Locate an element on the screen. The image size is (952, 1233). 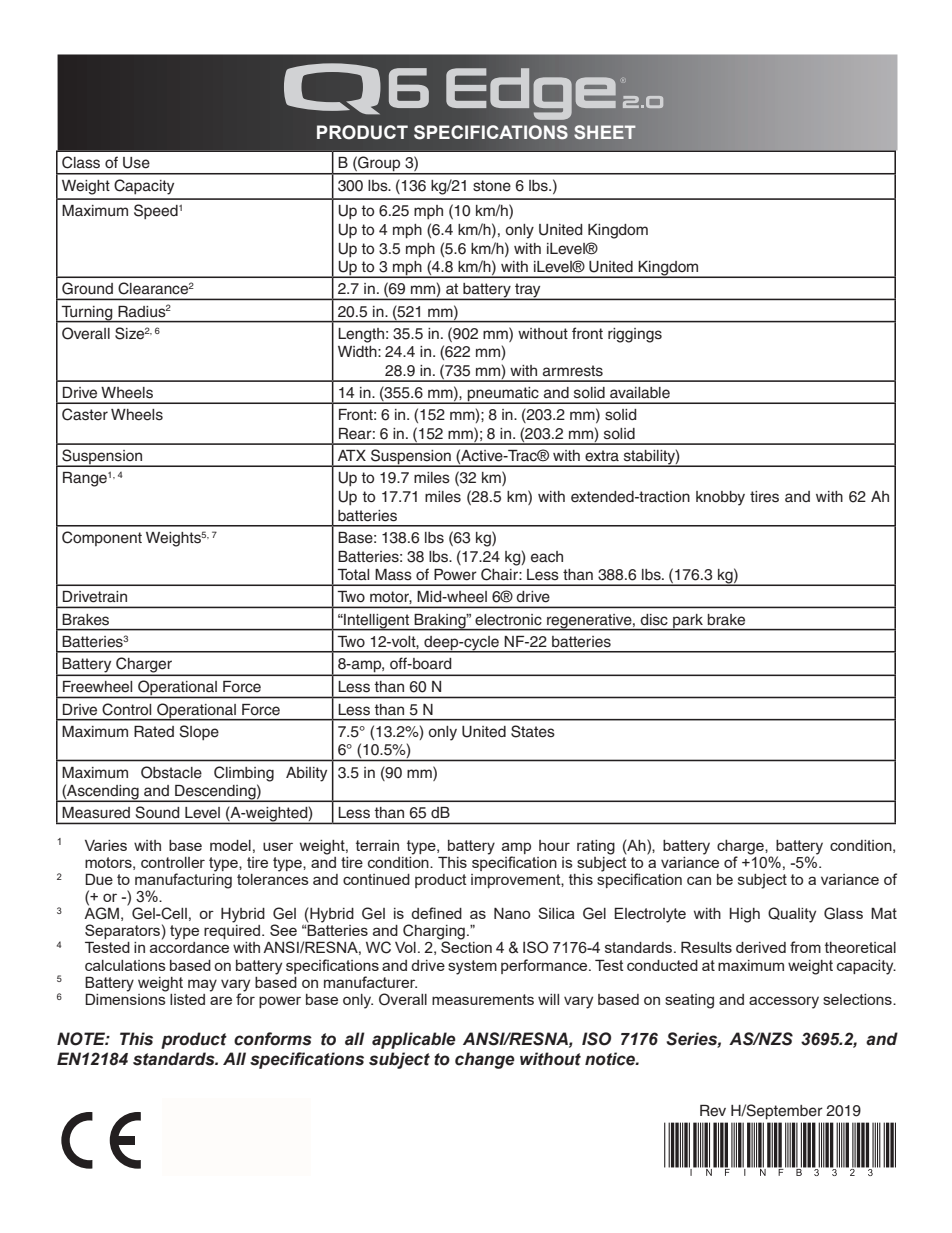
stone is located at coordinates (492, 186).
